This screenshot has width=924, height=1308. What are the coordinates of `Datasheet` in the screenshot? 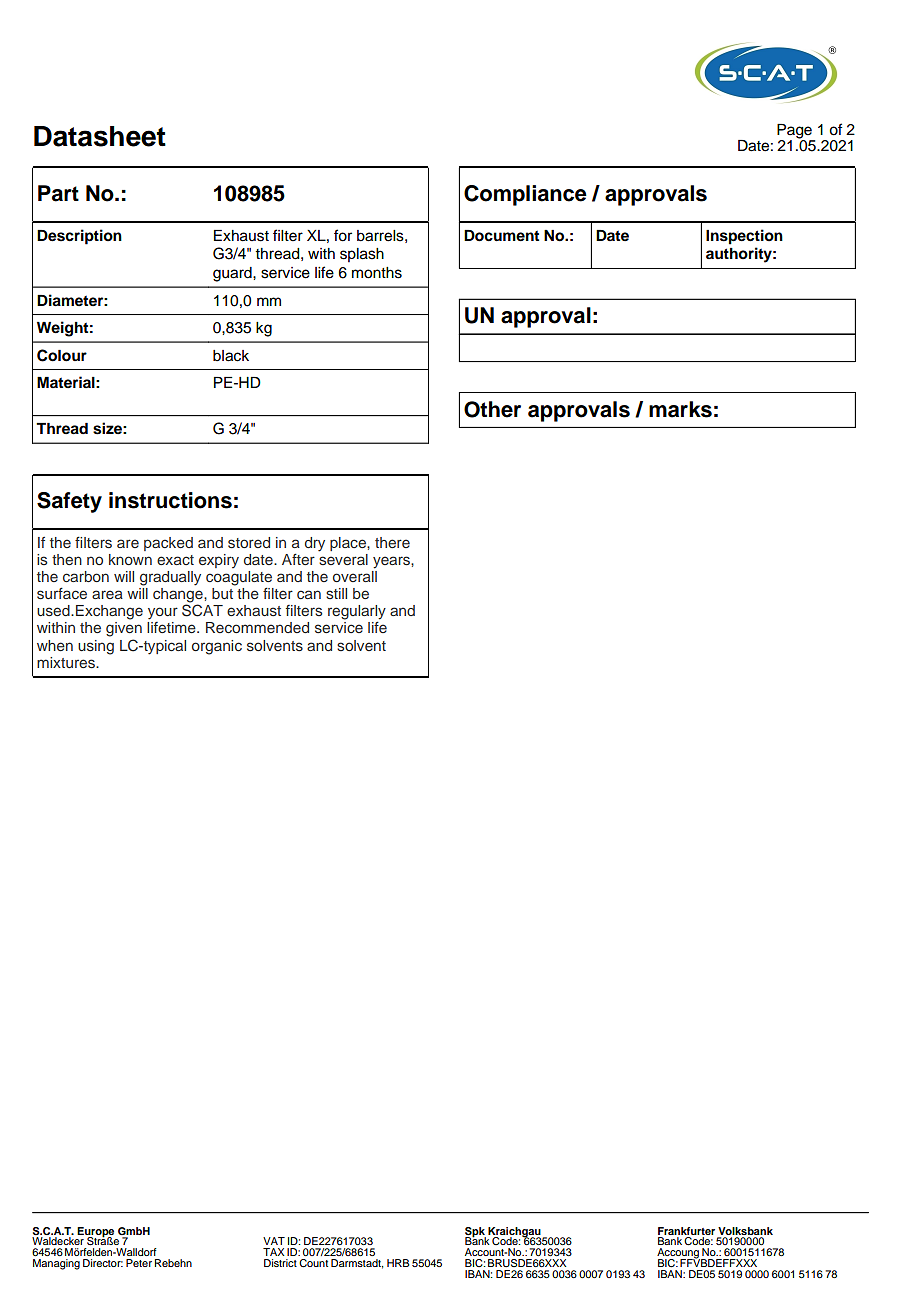 It's located at (100, 136).
